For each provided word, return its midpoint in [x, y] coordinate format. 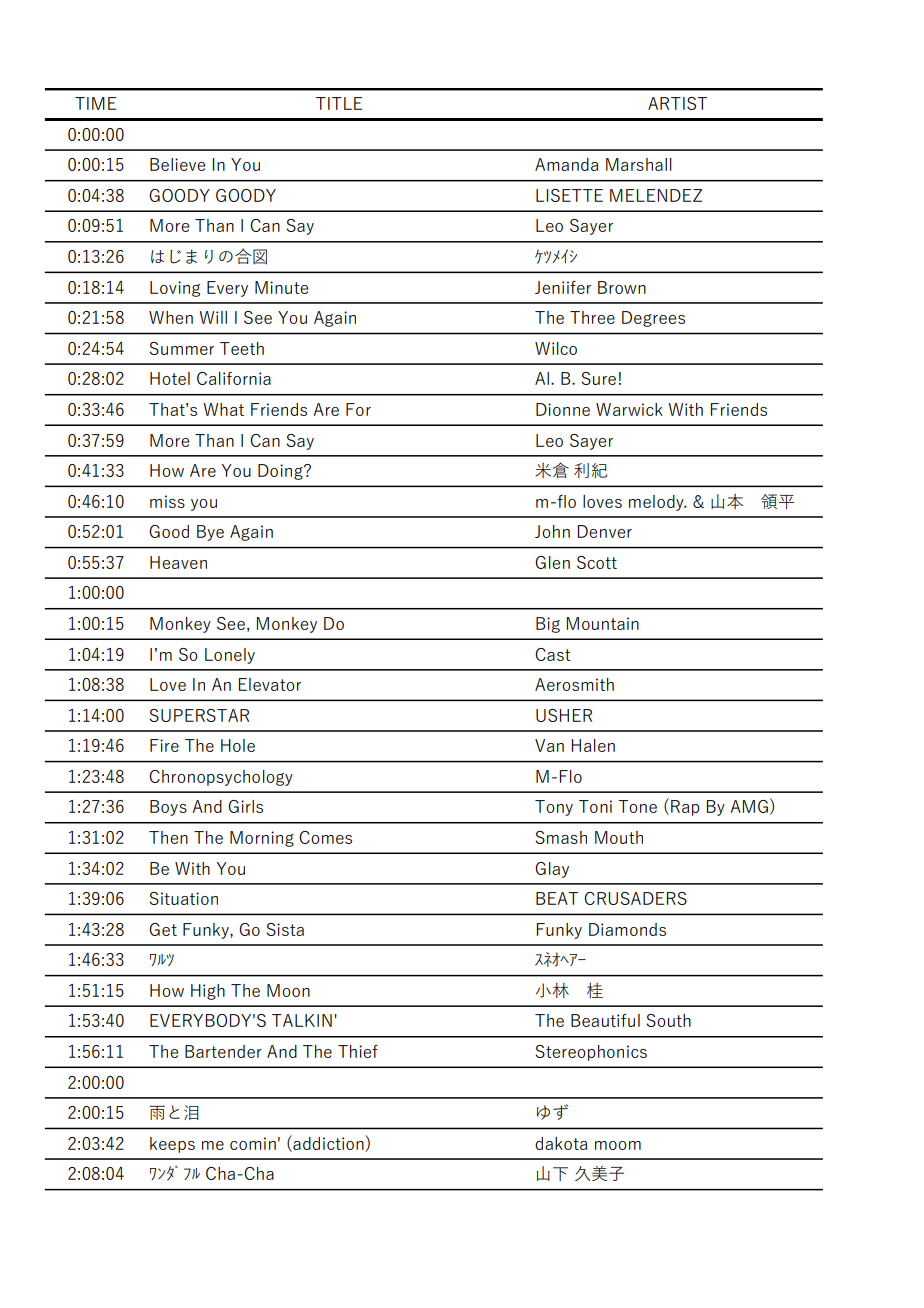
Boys [168, 808]
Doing [281, 472]
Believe [177, 164]
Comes [325, 837]
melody [657, 503]
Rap [685, 808]
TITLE [339, 103]
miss [167, 501]
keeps [172, 1145]
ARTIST [677, 103]
